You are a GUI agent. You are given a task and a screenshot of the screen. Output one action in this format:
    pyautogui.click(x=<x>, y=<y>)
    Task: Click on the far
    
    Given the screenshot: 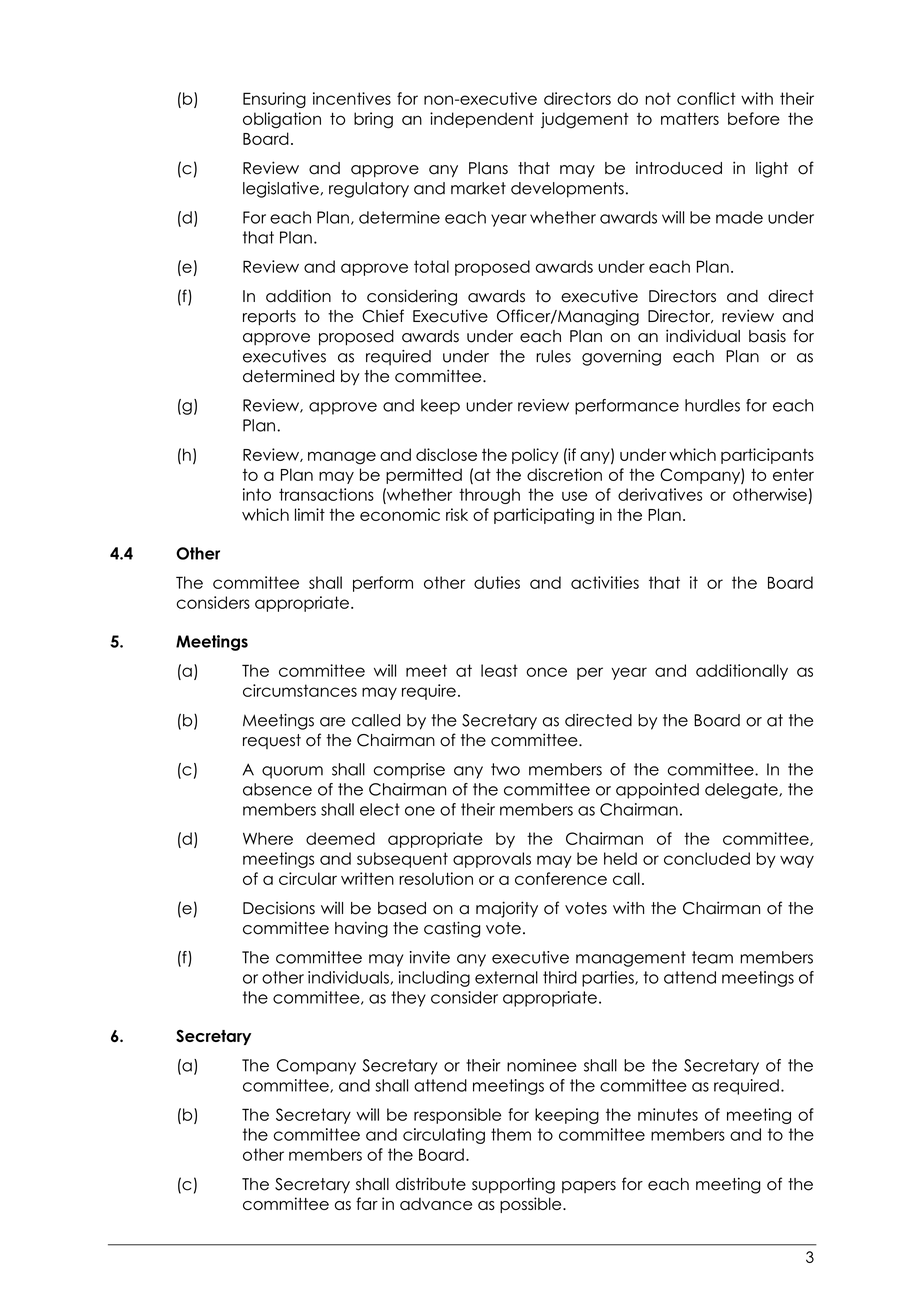 What is the action you would take?
    pyautogui.click(x=367, y=1203)
